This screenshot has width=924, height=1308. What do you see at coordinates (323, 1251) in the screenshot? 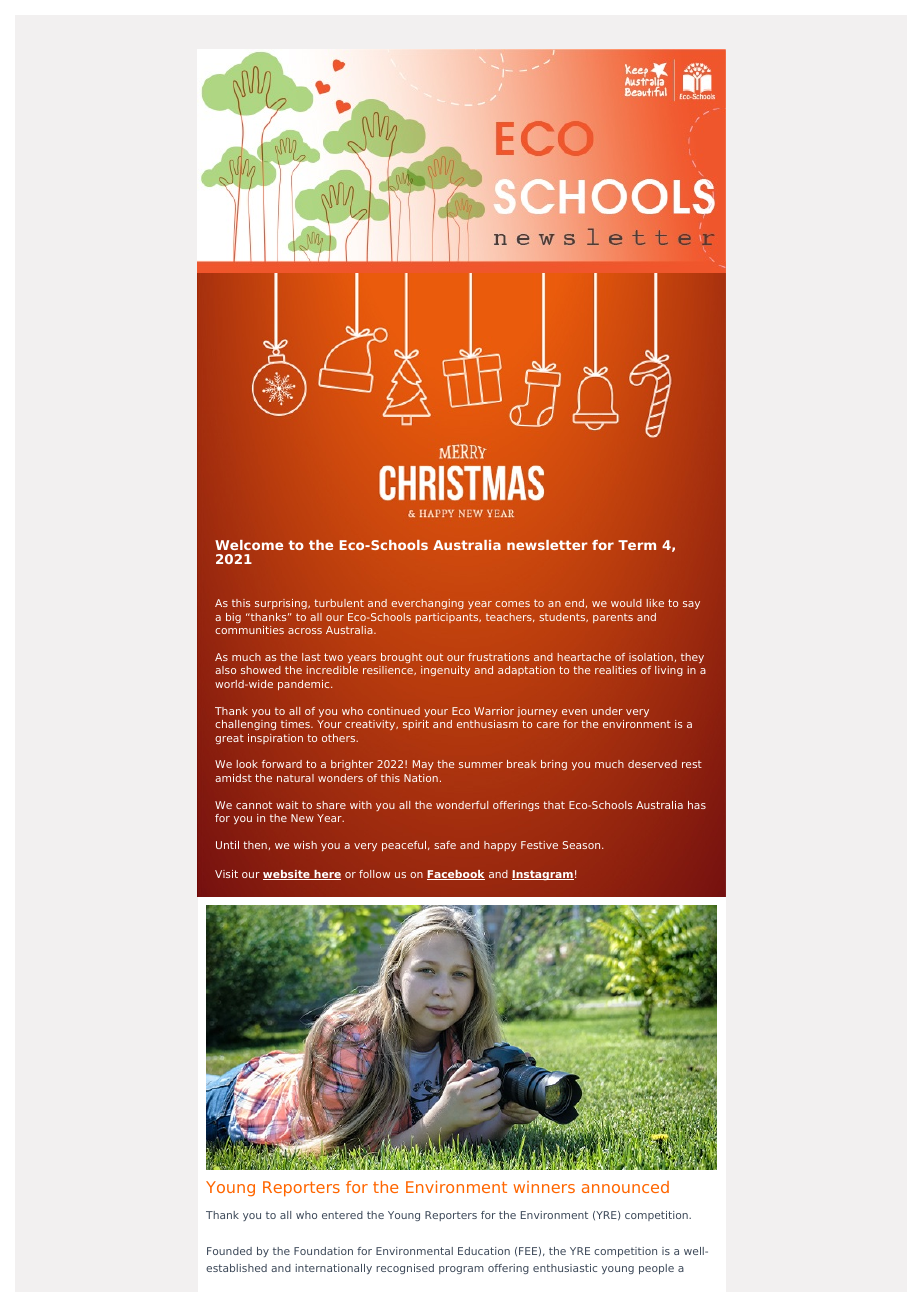
I see `Foundation` at bounding box center [323, 1251].
